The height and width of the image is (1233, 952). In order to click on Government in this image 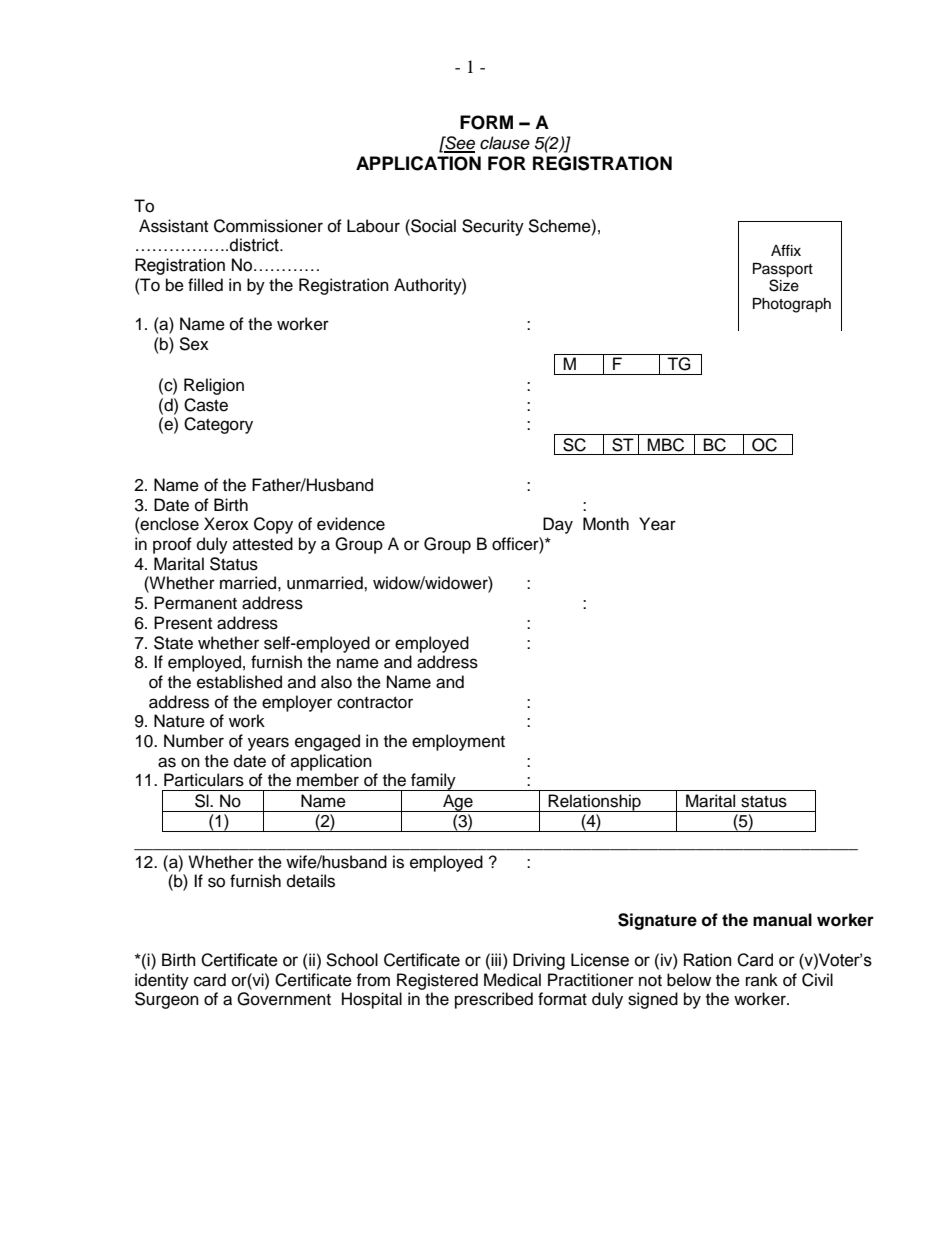, I will do `click(284, 999)`.
